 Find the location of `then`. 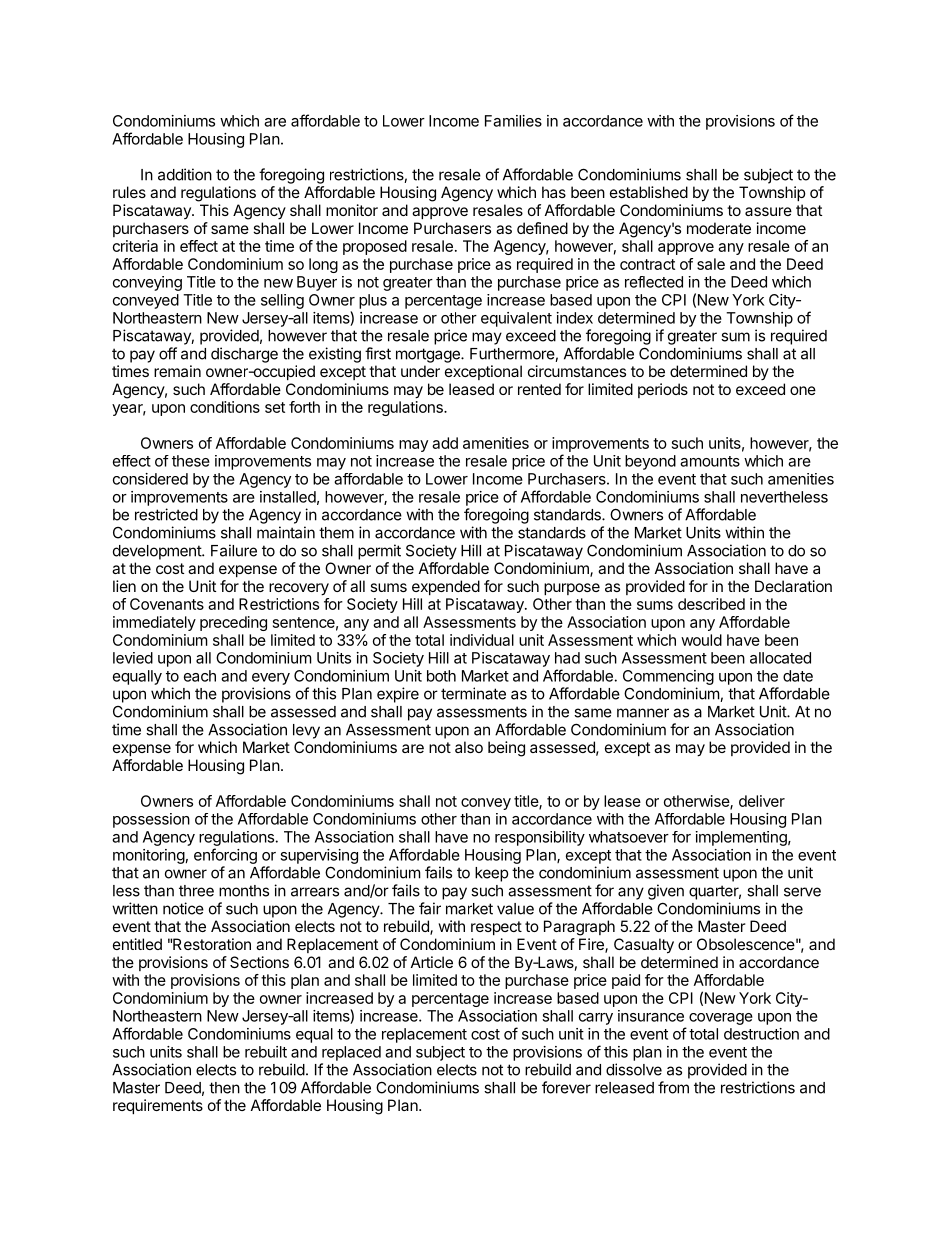

then is located at coordinates (224, 1088).
